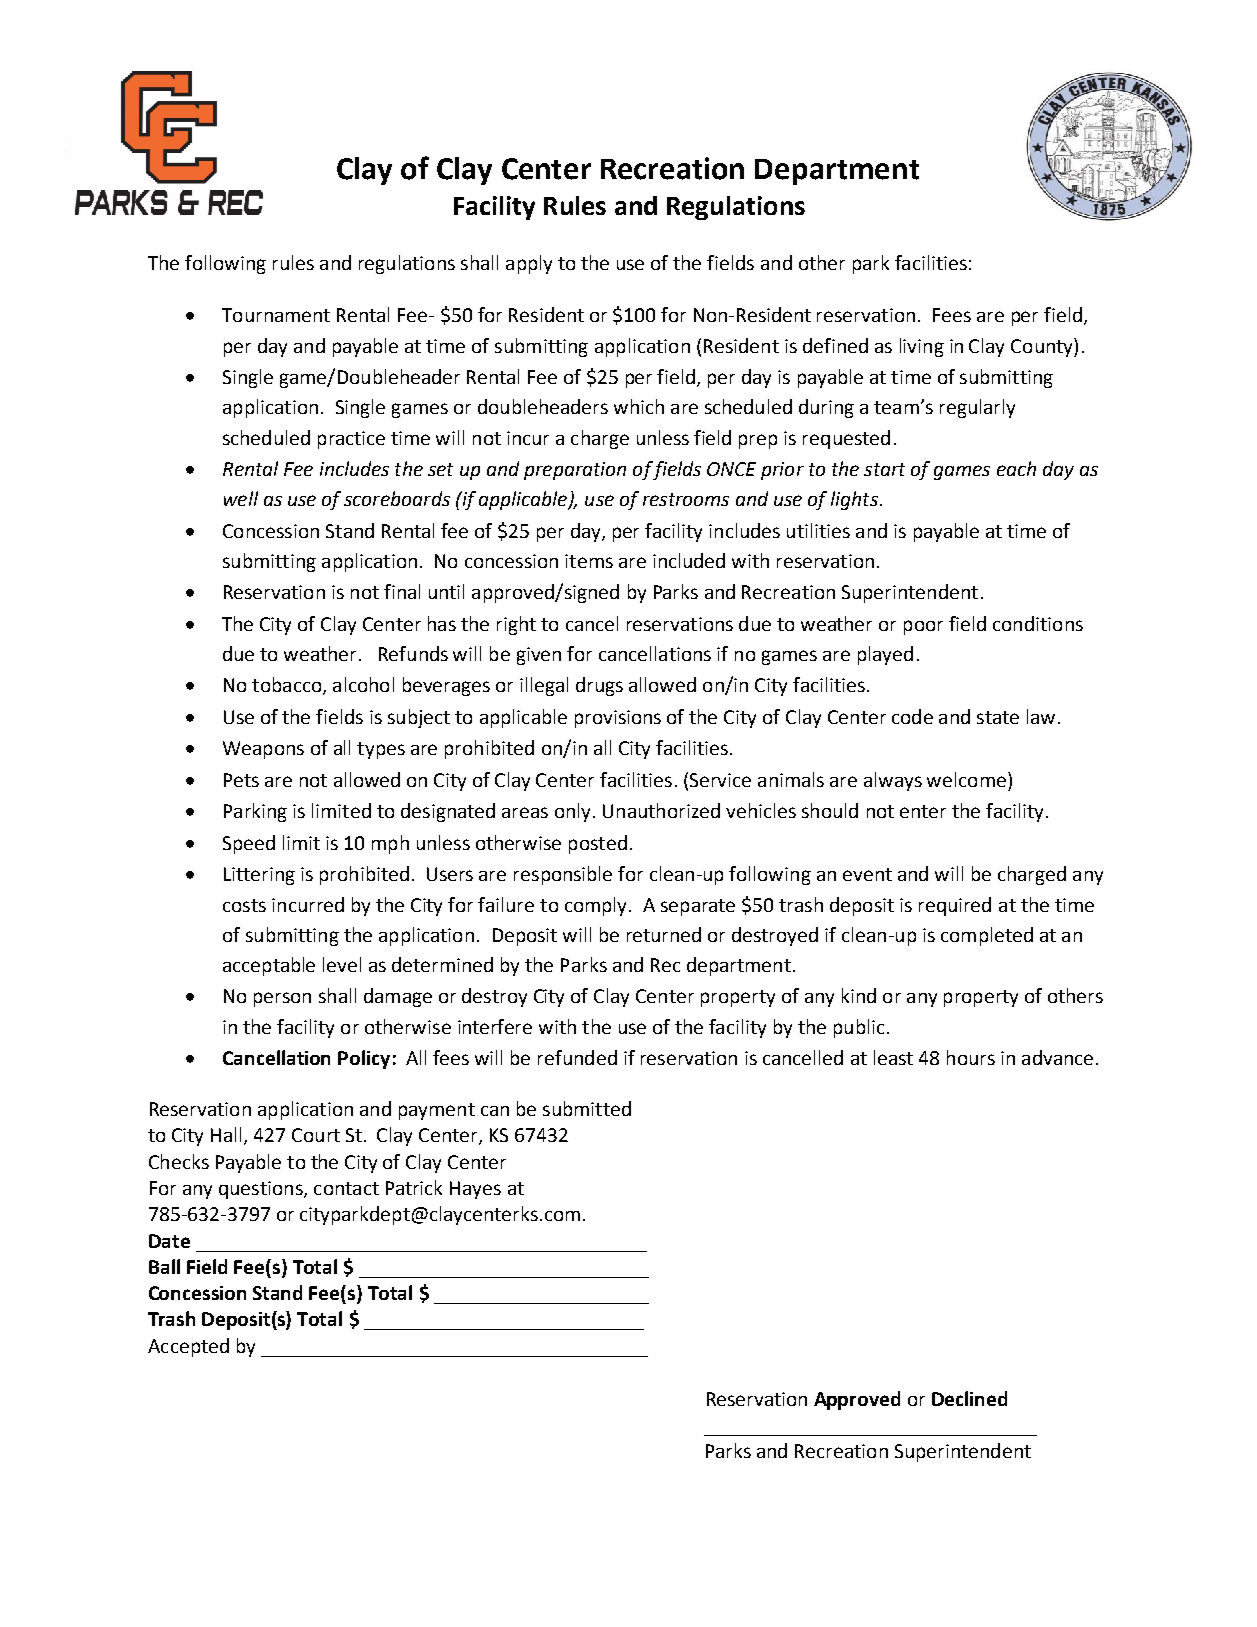 The image size is (1257, 1627). Describe the element at coordinates (971, 1057) in the image. I see `hours` at that location.
